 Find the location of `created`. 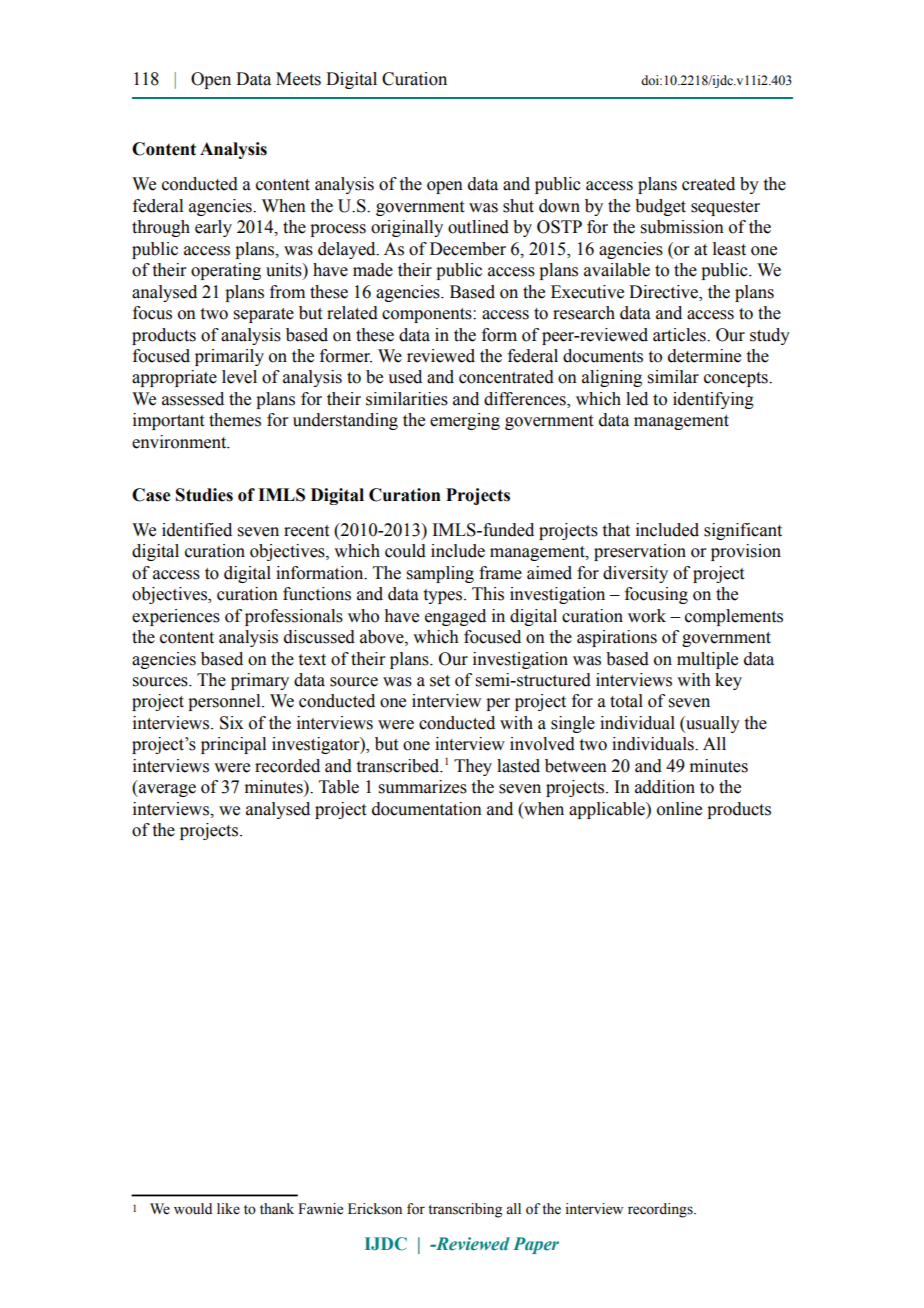

created is located at coordinates (708, 184).
